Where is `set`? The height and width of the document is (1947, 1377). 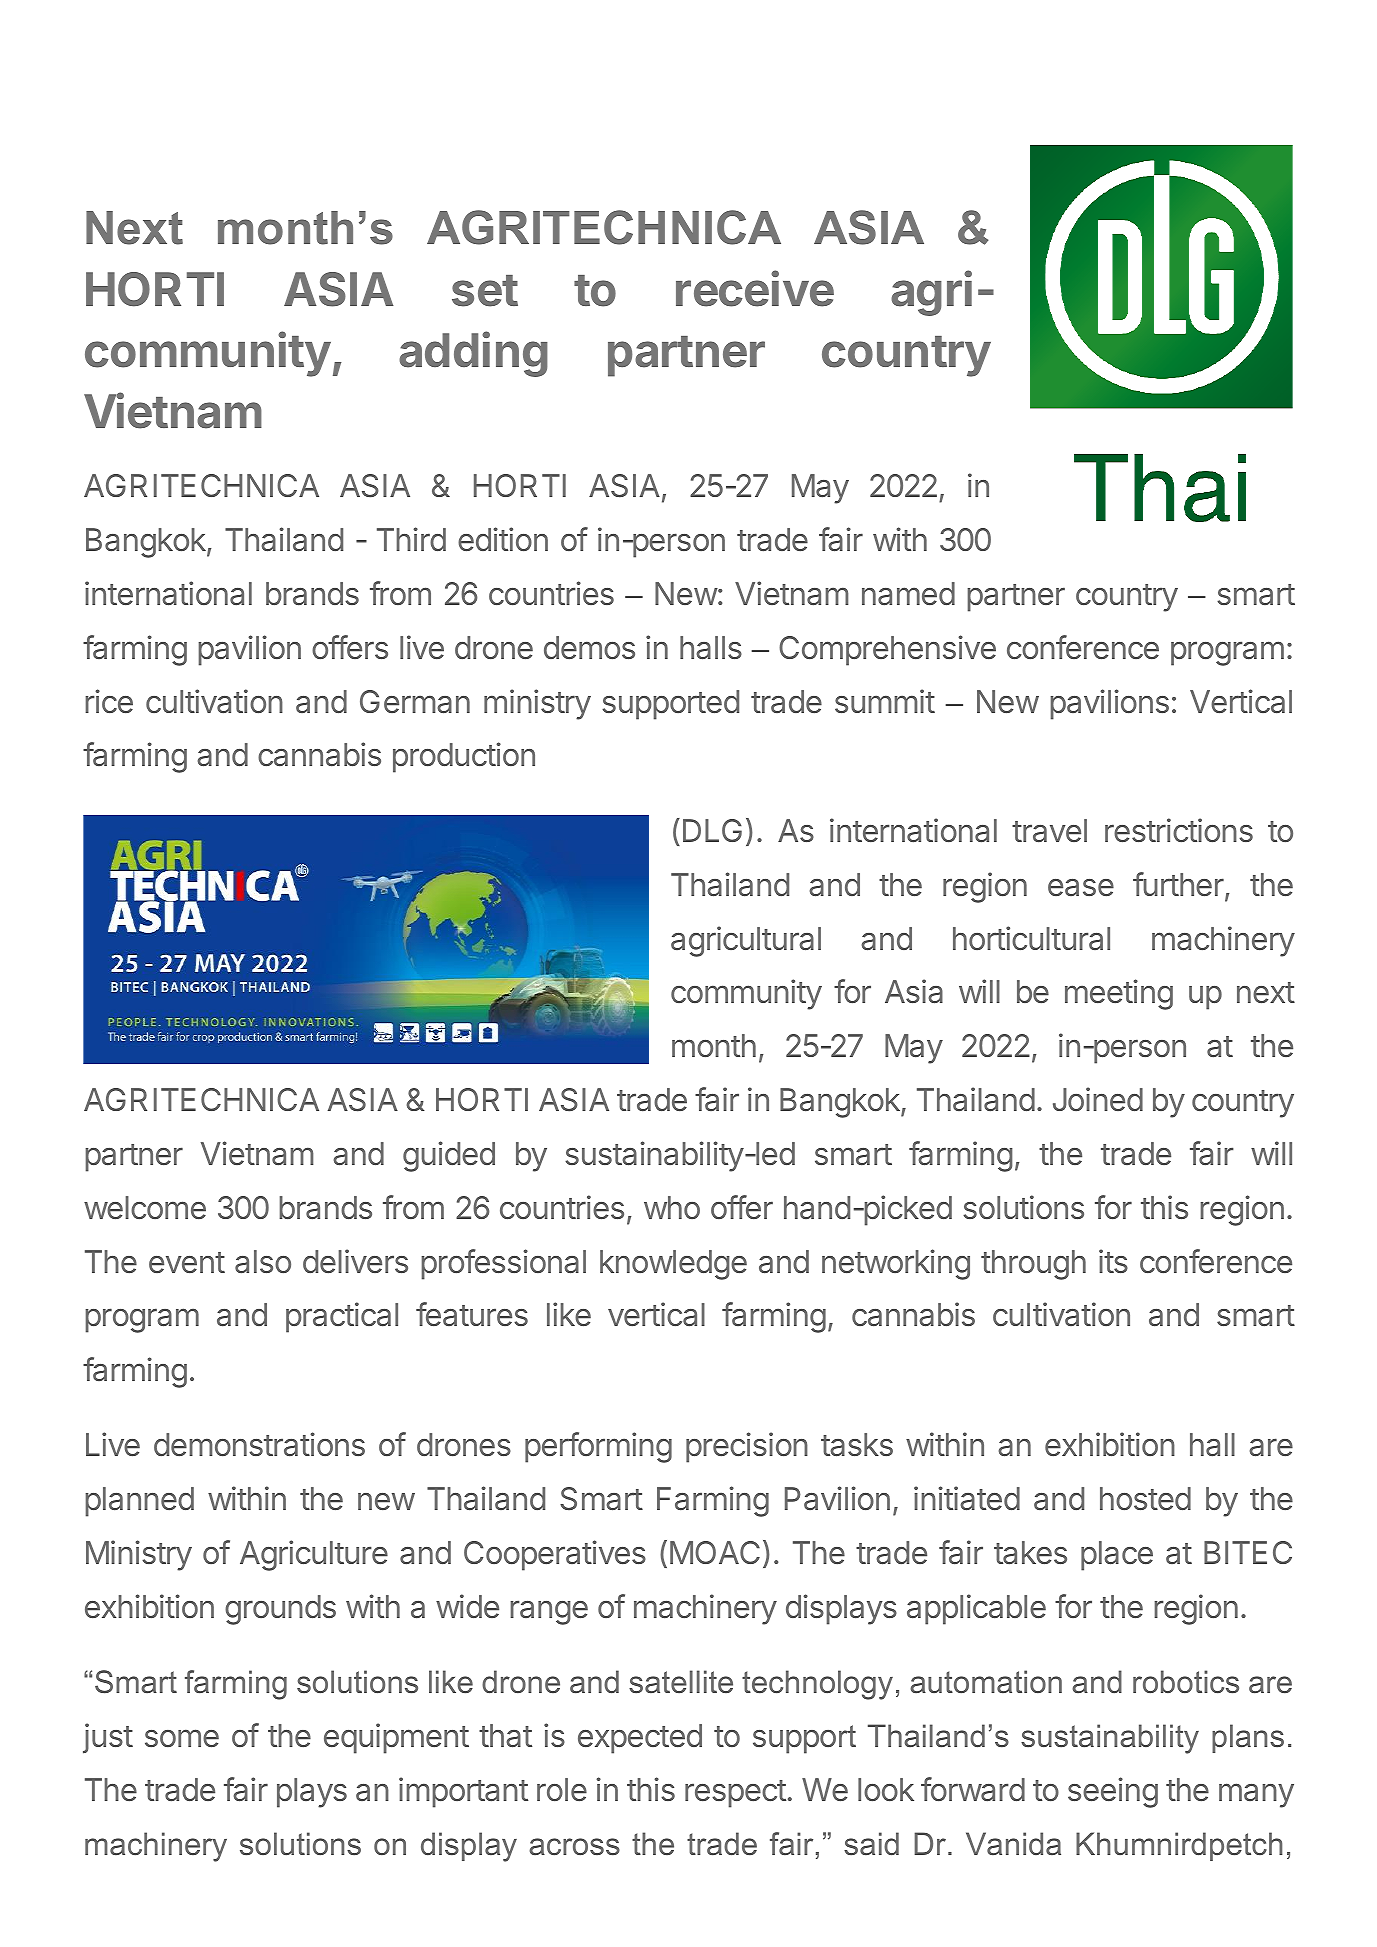 set is located at coordinates (485, 291).
